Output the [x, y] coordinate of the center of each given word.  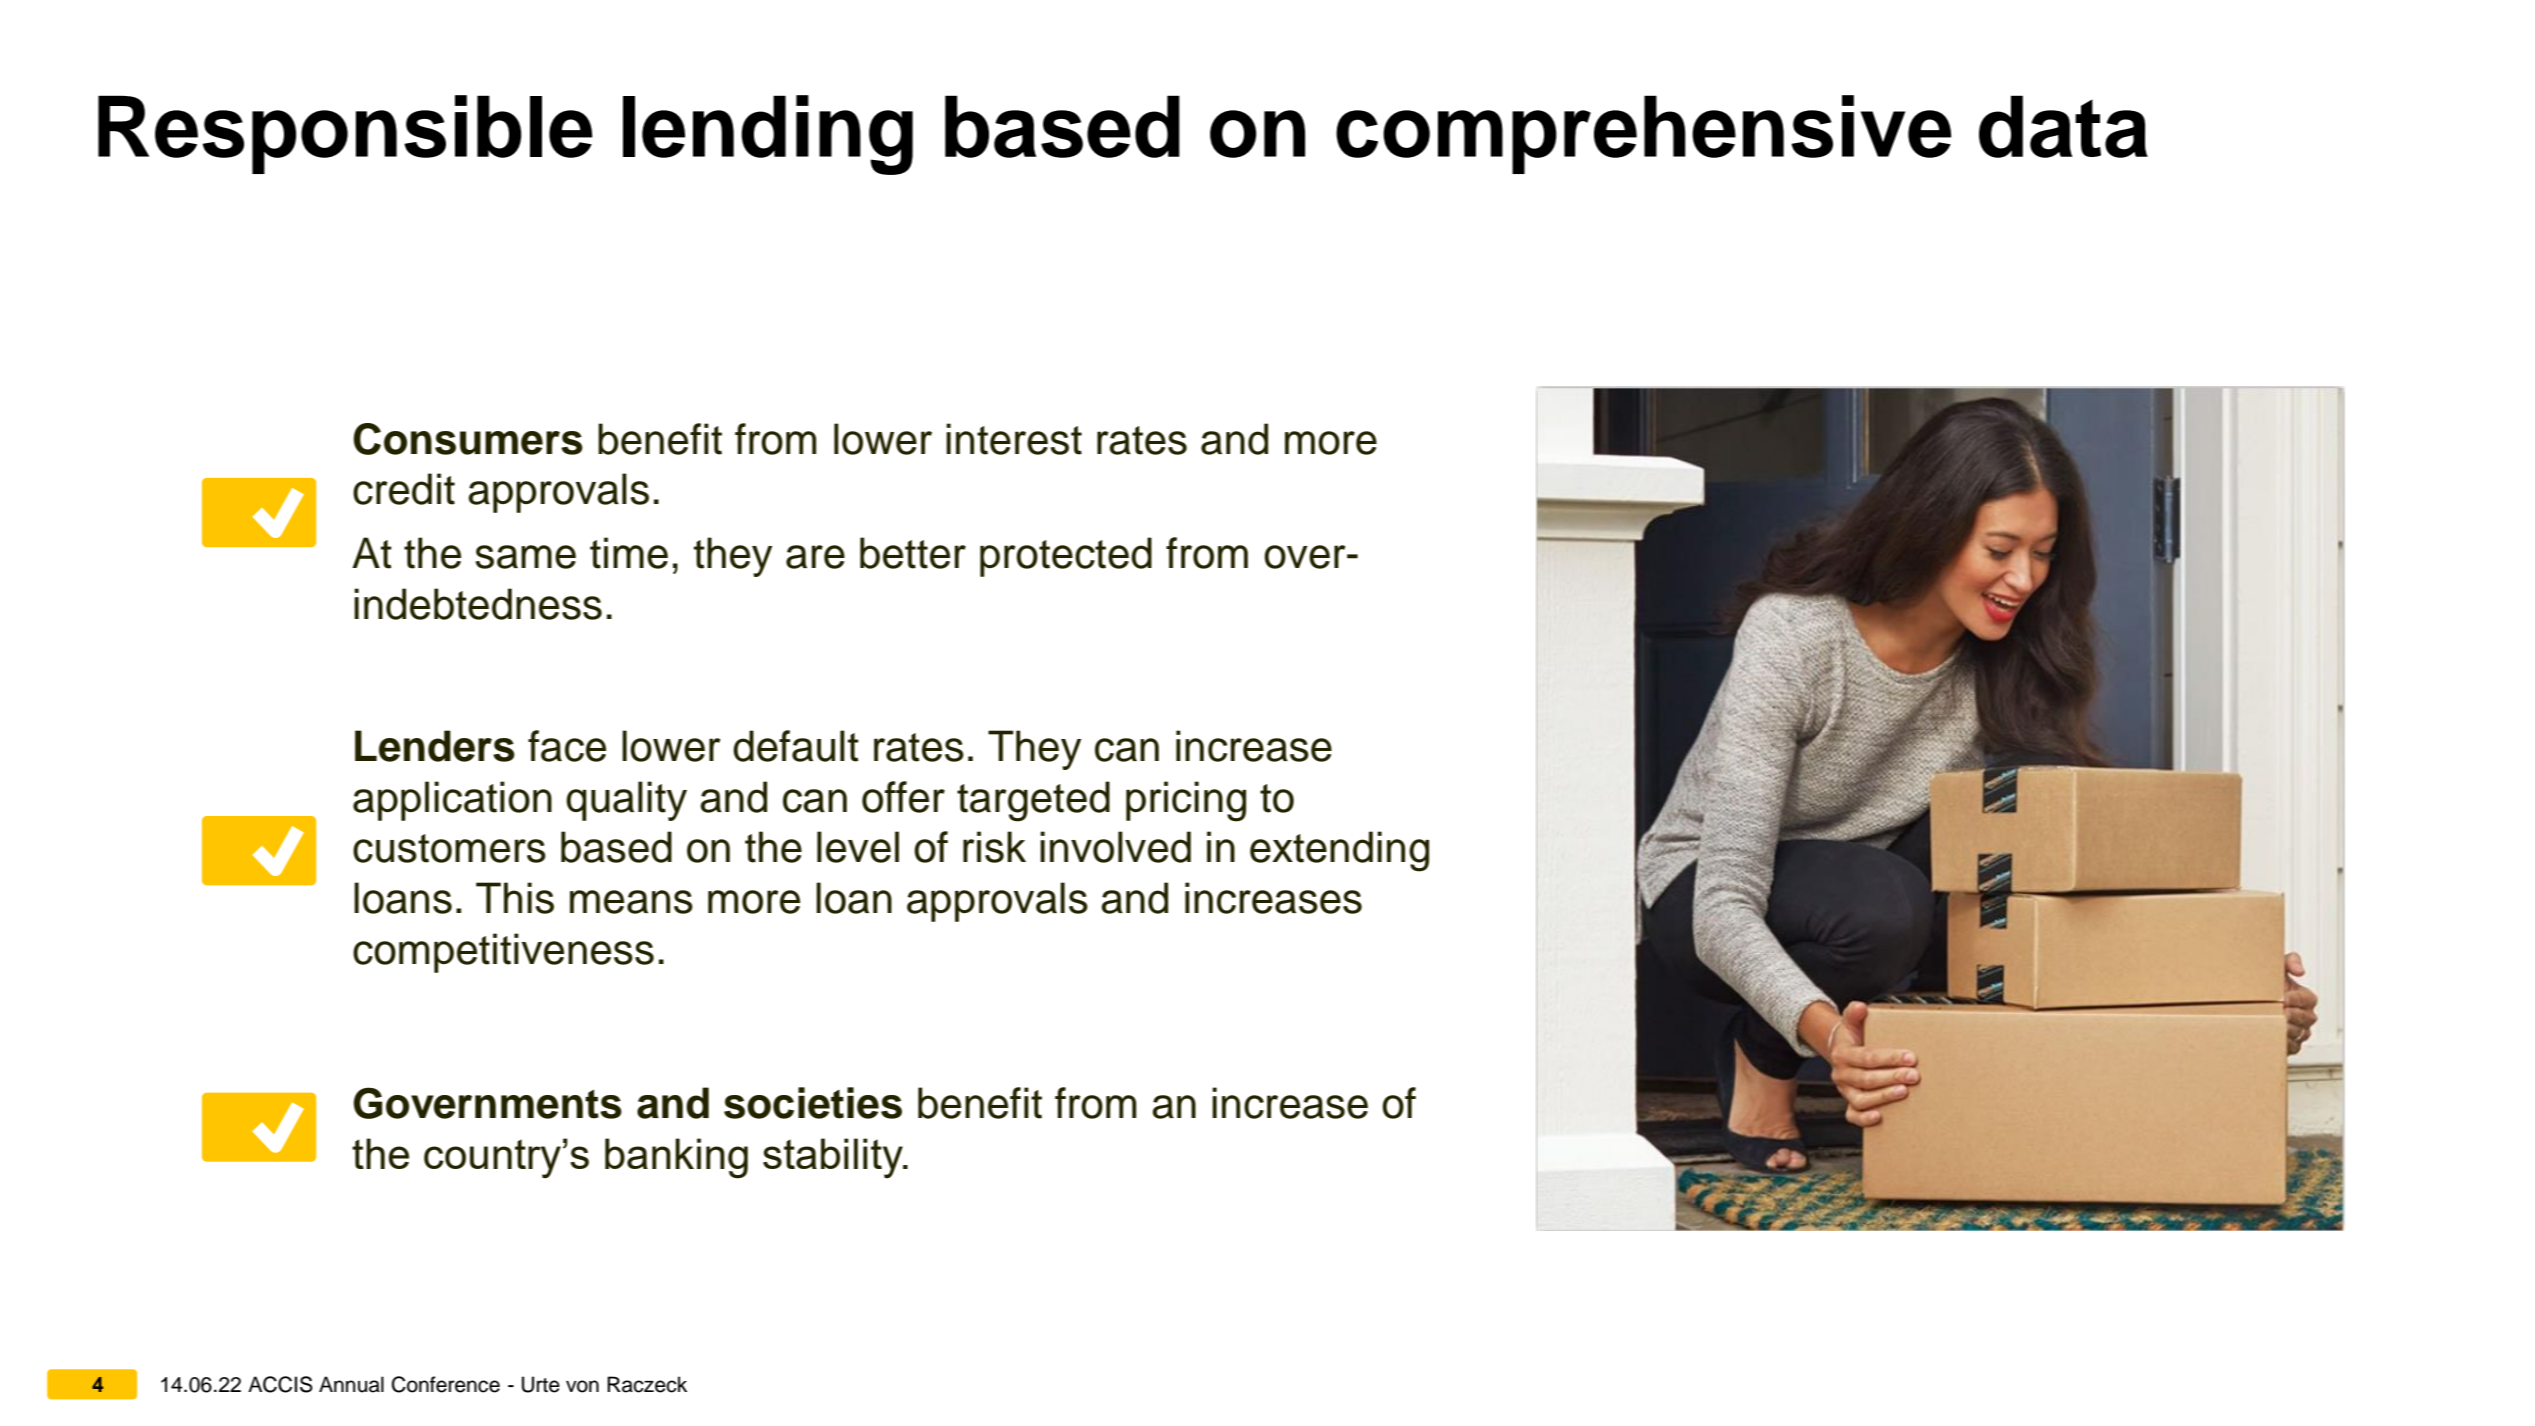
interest [1014, 439]
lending [768, 135]
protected [1066, 557]
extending [1339, 851]
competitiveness [503, 953]
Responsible [345, 134]
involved [1115, 847]
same [525, 557]
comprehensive [1643, 134]
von [582, 1386]
